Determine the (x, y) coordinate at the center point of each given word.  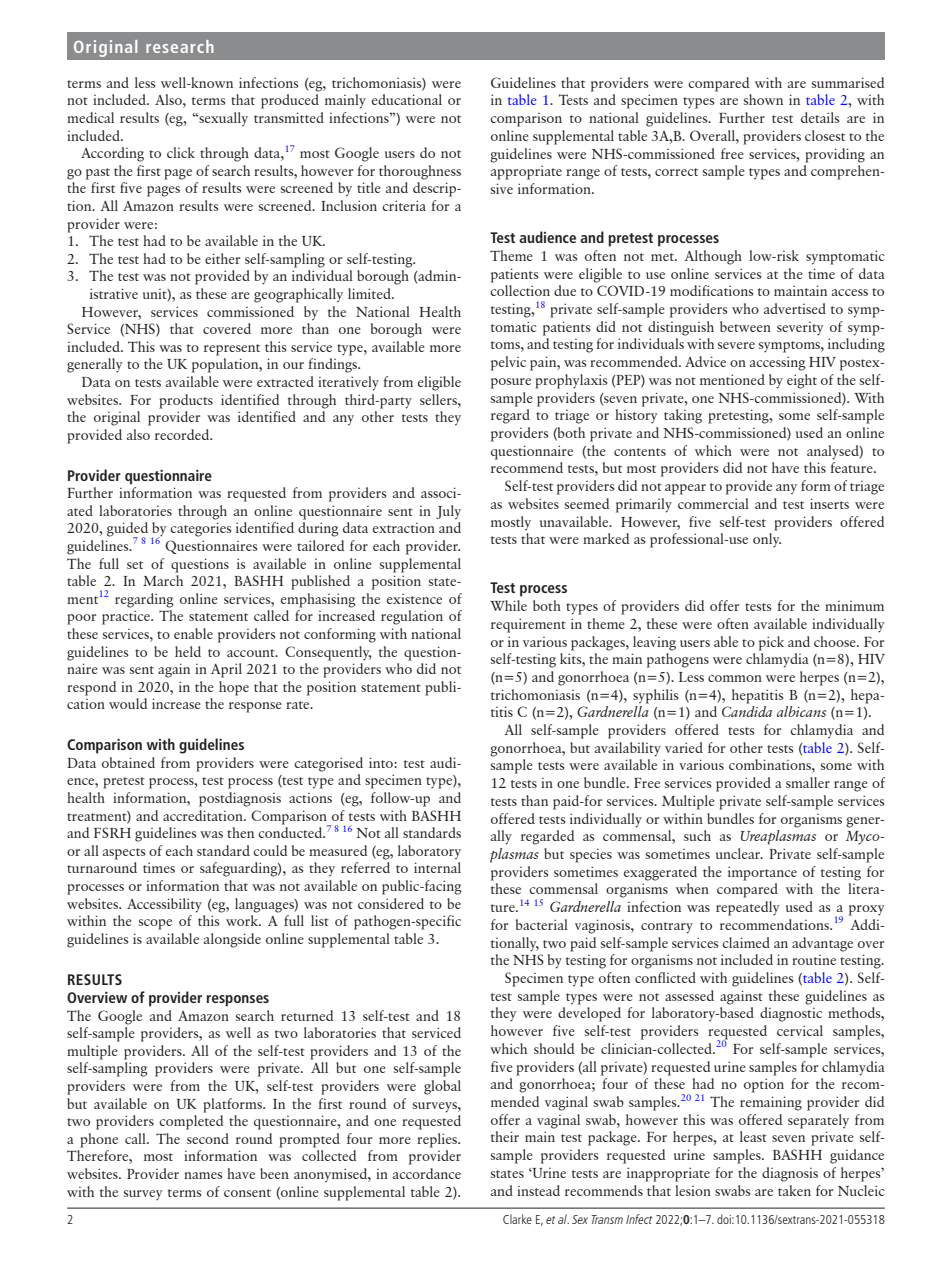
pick (771, 643)
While (508, 605)
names (203, 1175)
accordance (427, 1173)
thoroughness (420, 172)
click (181, 152)
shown (763, 99)
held (188, 651)
